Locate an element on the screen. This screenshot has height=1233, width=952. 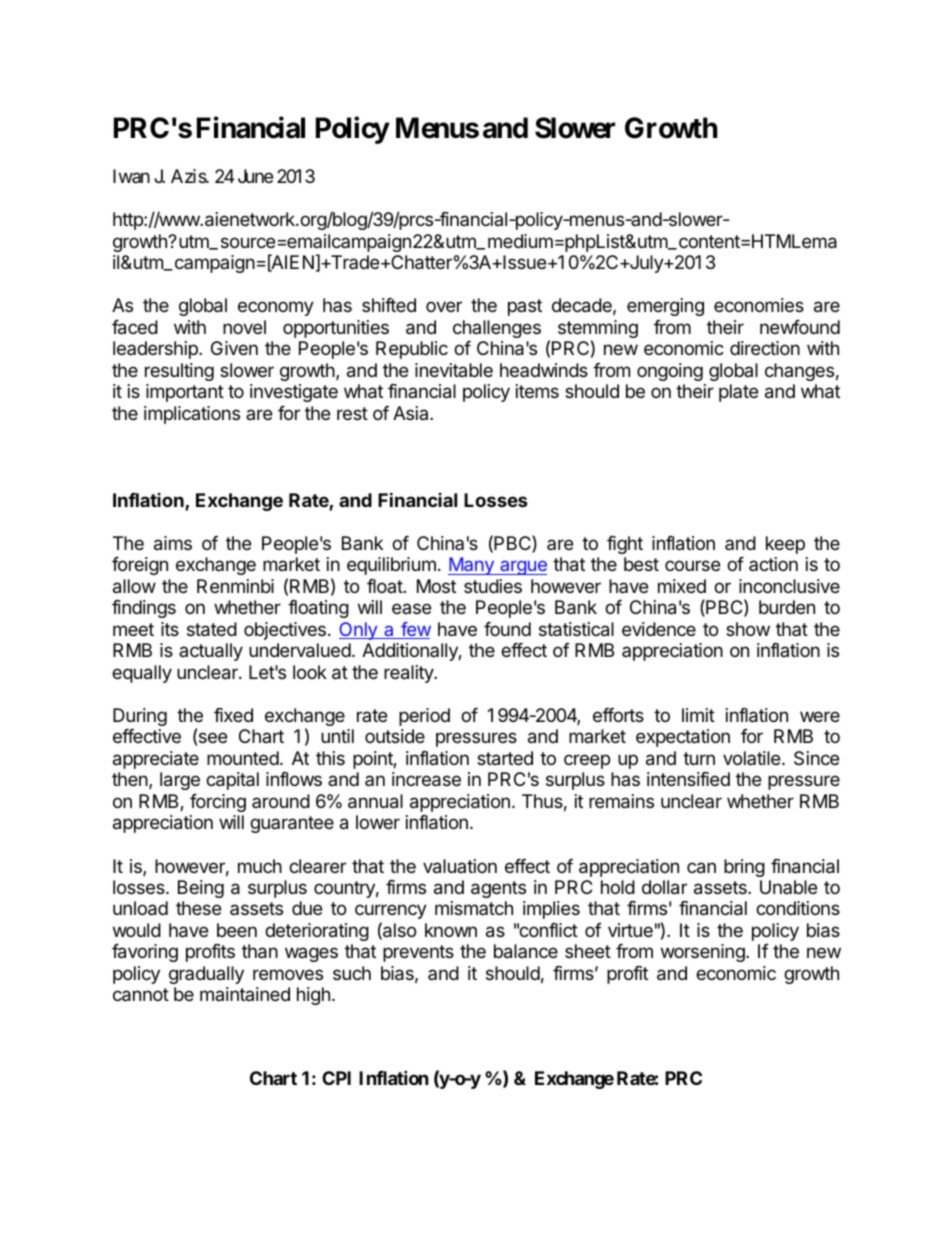
maintained is located at coordinates (245, 994).
